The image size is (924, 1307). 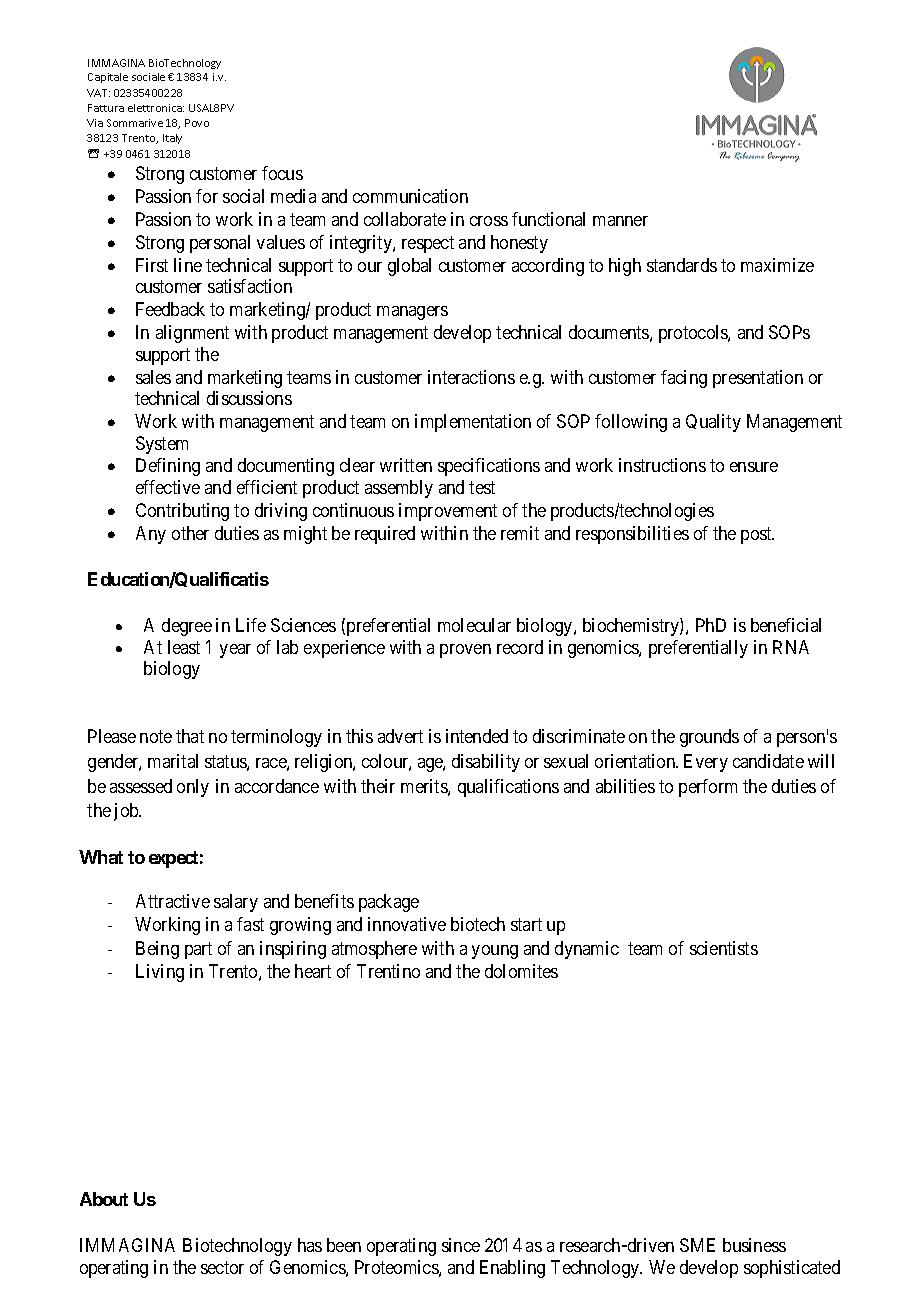 I want to click on intended, so click(x=477, y=736).
